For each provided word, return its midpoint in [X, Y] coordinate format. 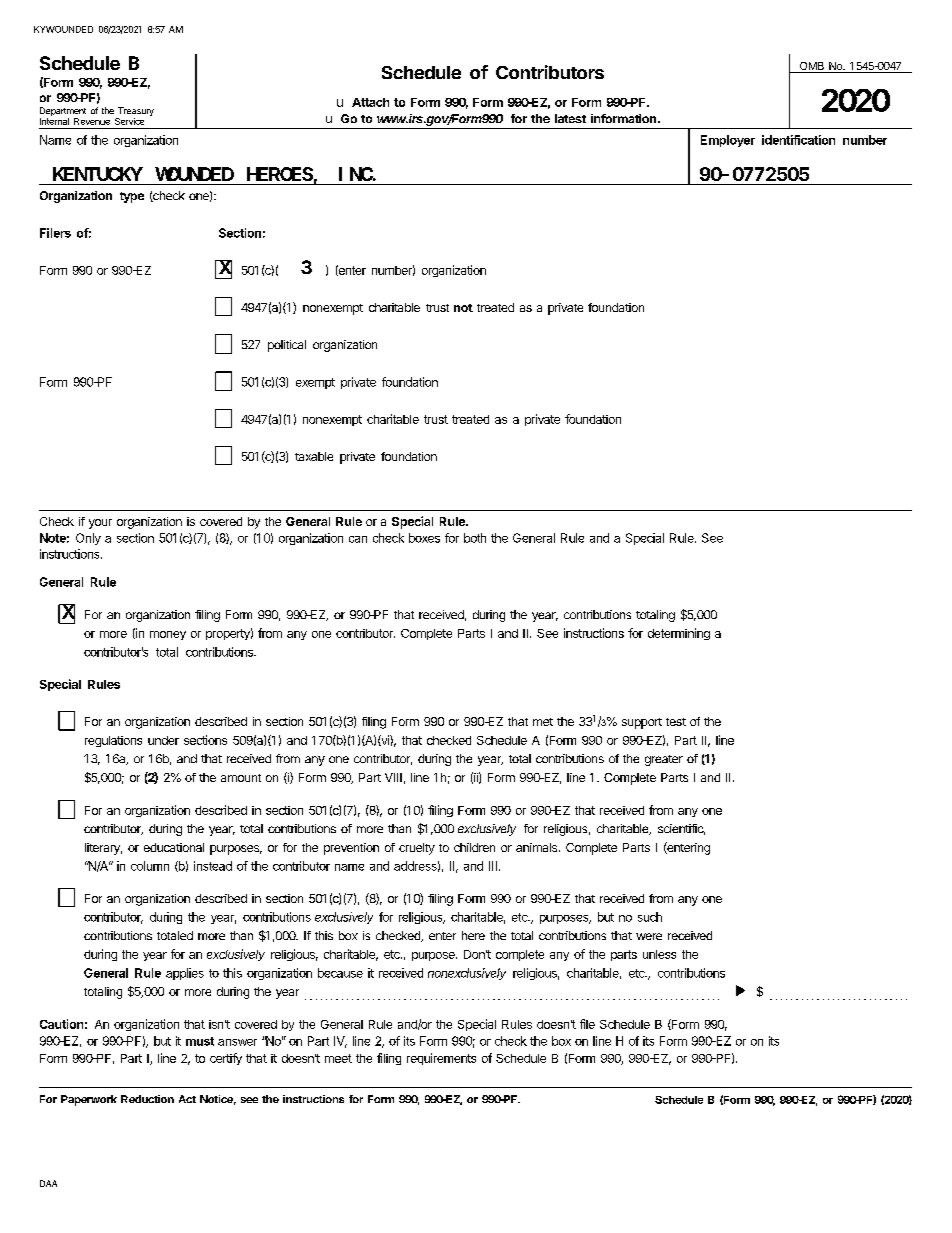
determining [679, 634]
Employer [728, 141]
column [150, 866]
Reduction [147, 1099]
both [475, 538]
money [168, 635]
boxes [424, 538]
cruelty [417, 849]
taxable [314, 456]
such [650, 917]
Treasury [135, 113]
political [287, 346]
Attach [370, 102]
